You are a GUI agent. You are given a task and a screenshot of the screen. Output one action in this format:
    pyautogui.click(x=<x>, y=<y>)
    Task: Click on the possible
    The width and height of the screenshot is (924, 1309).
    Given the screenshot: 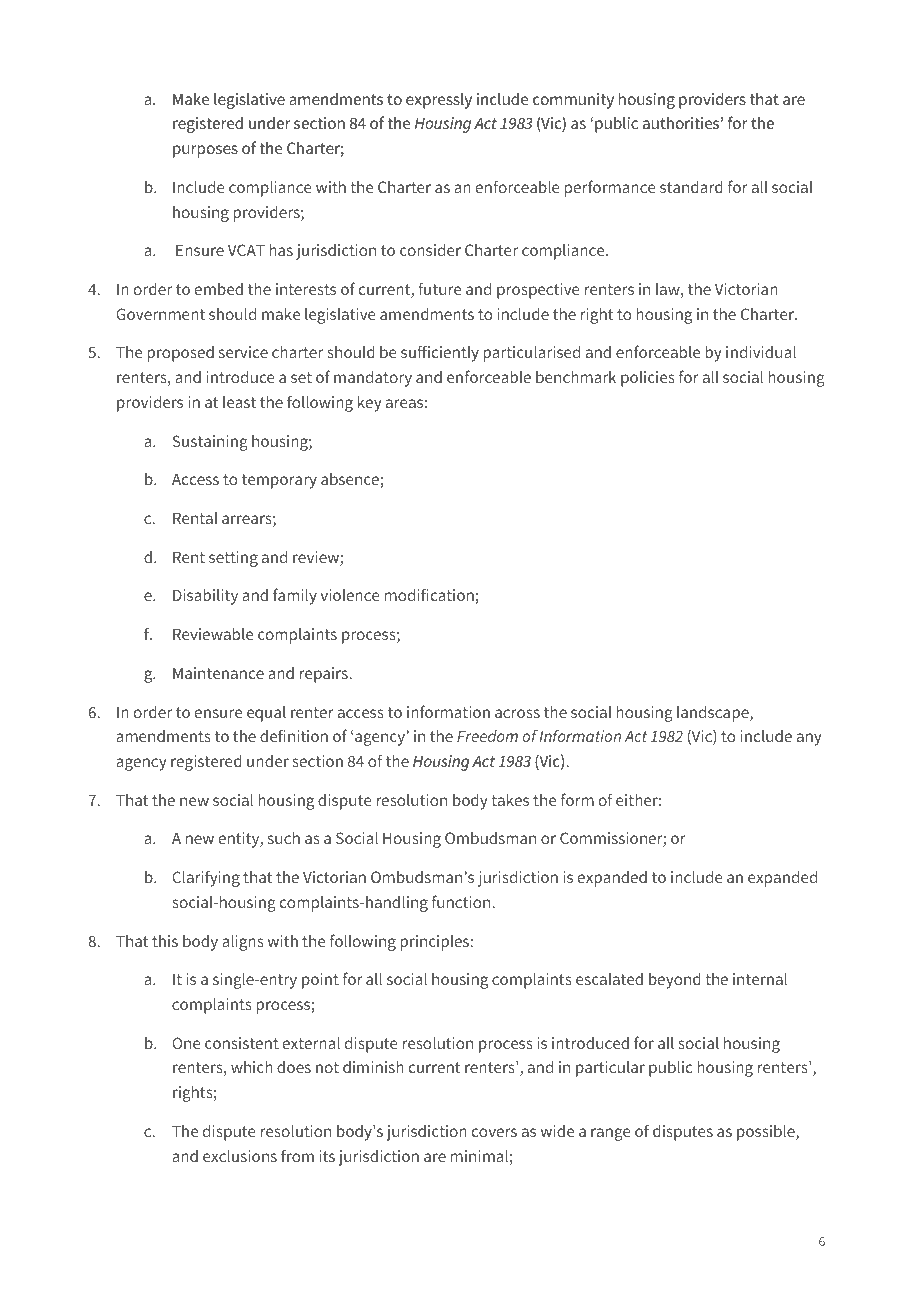 What is the action you would take?
    pyautogui.click(x=767, y=1133)
